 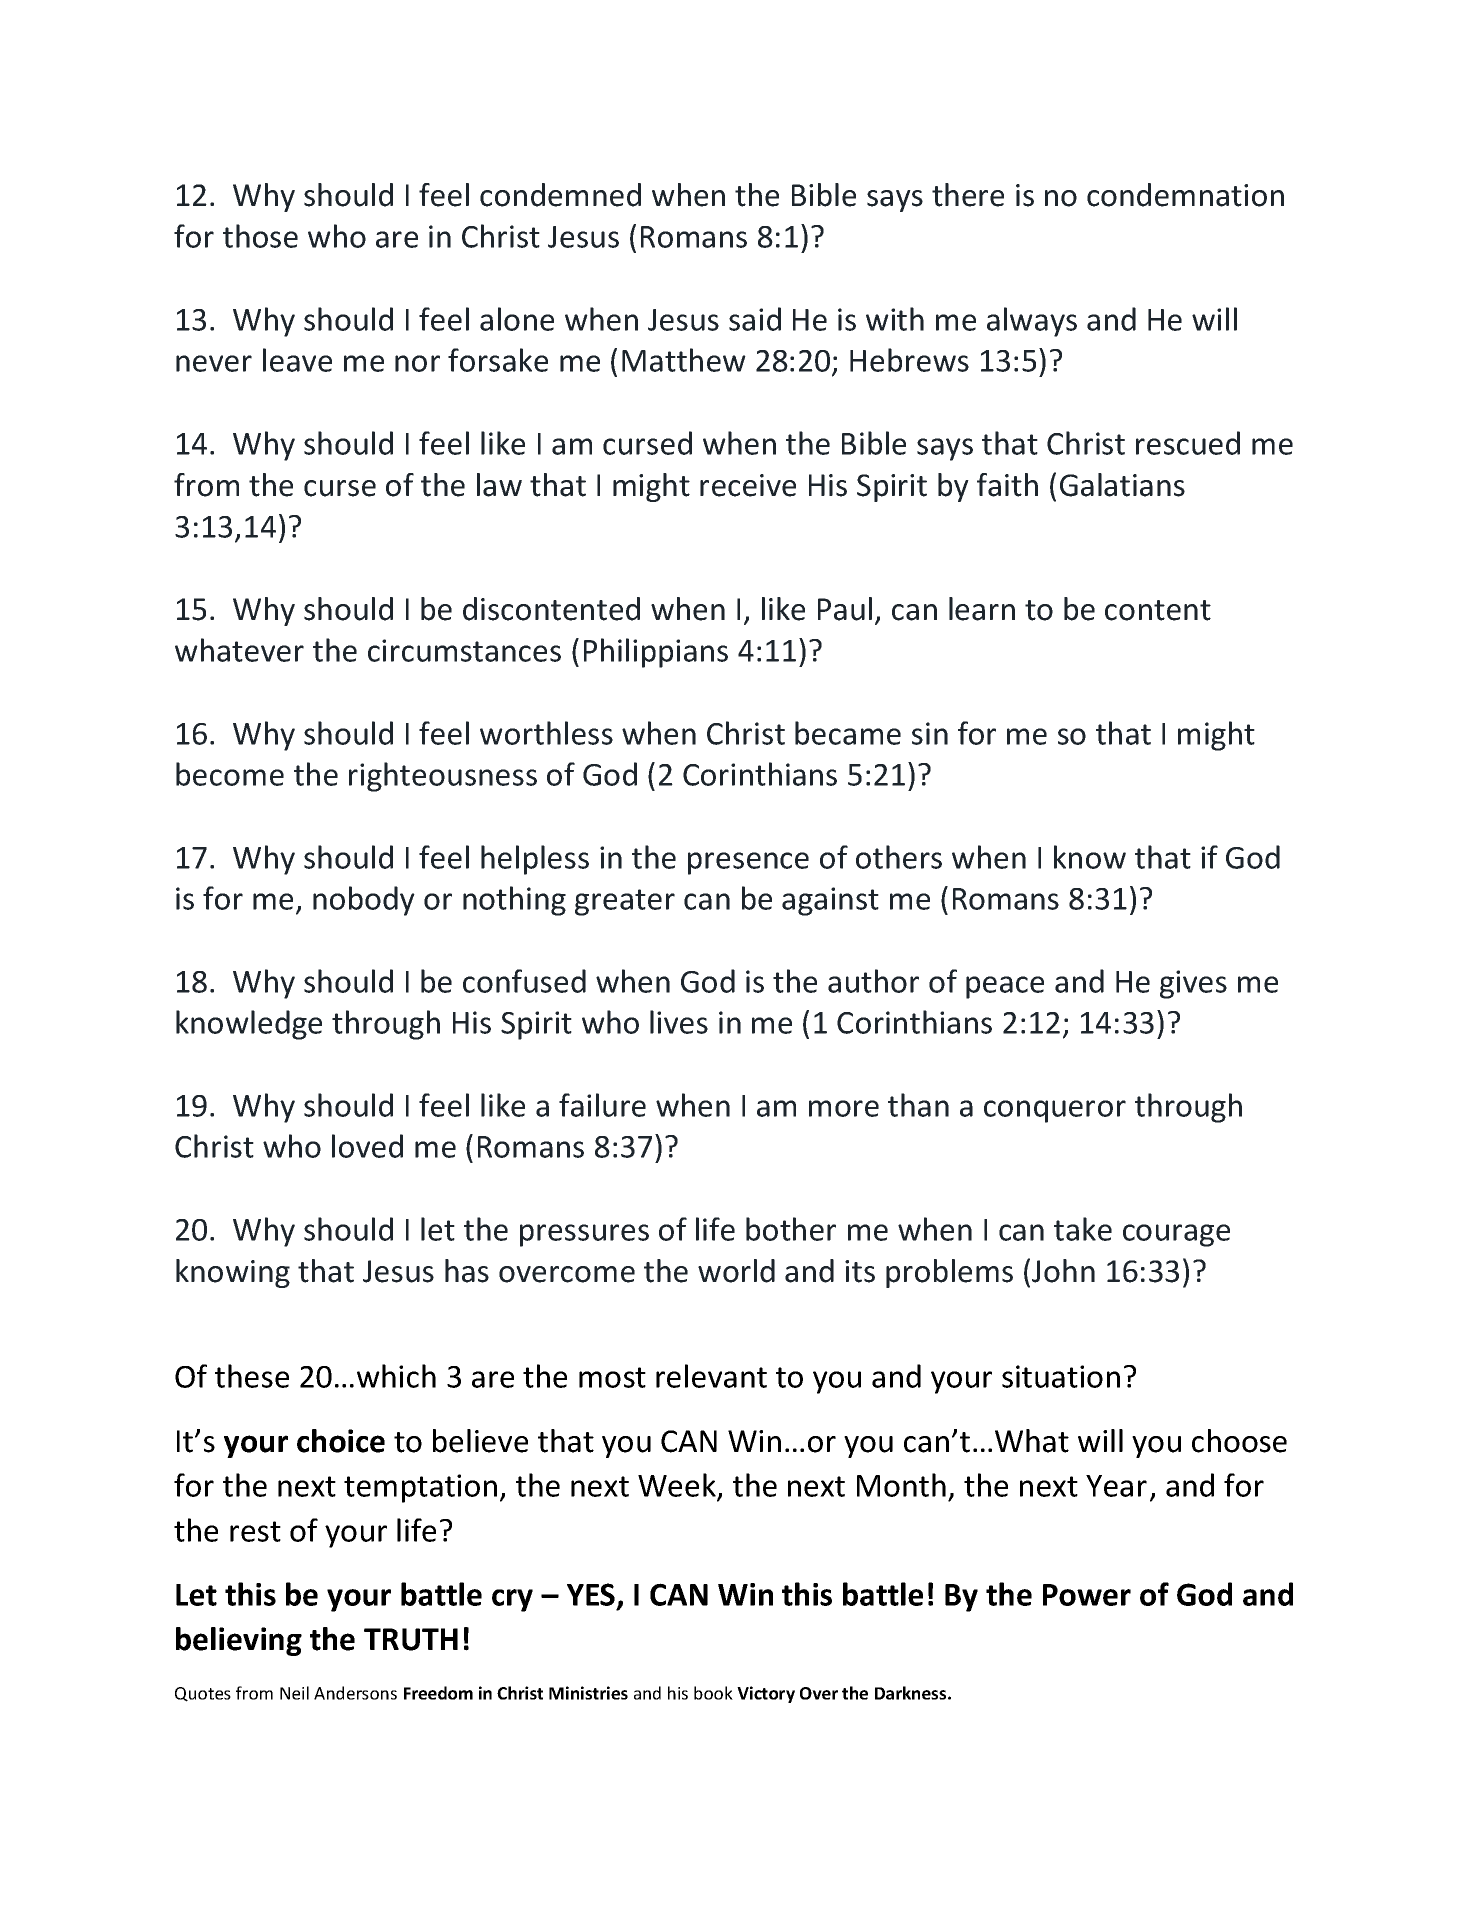 What do you see at coordinates (294, 1693) in the page?
I see `Neil` at bounding box center [294, 1693].
